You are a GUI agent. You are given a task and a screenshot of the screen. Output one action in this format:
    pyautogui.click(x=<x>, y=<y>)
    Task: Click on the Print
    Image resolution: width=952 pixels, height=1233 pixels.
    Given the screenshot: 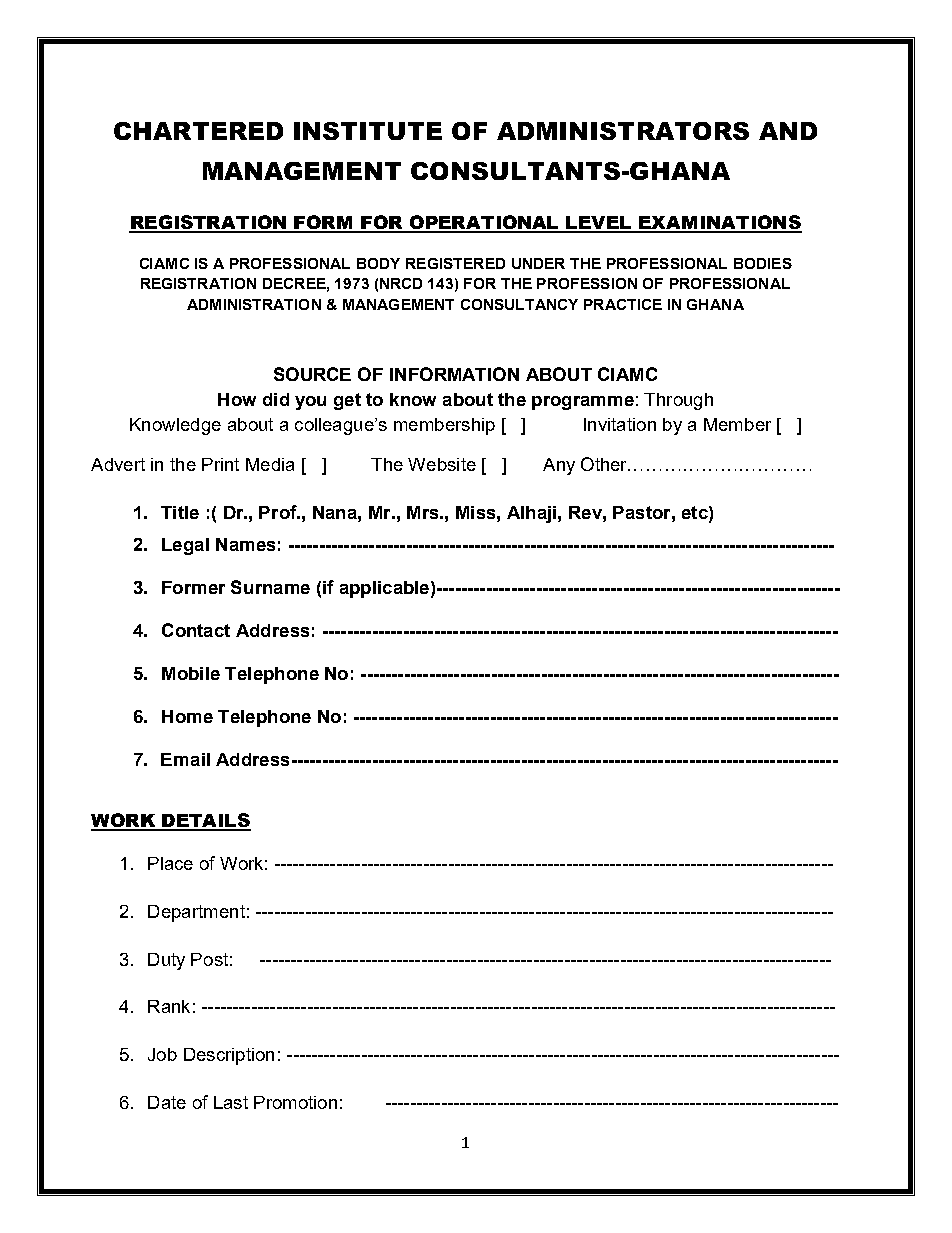 What is the action you would take?
    pyautogui.click(x=220, y=464)
